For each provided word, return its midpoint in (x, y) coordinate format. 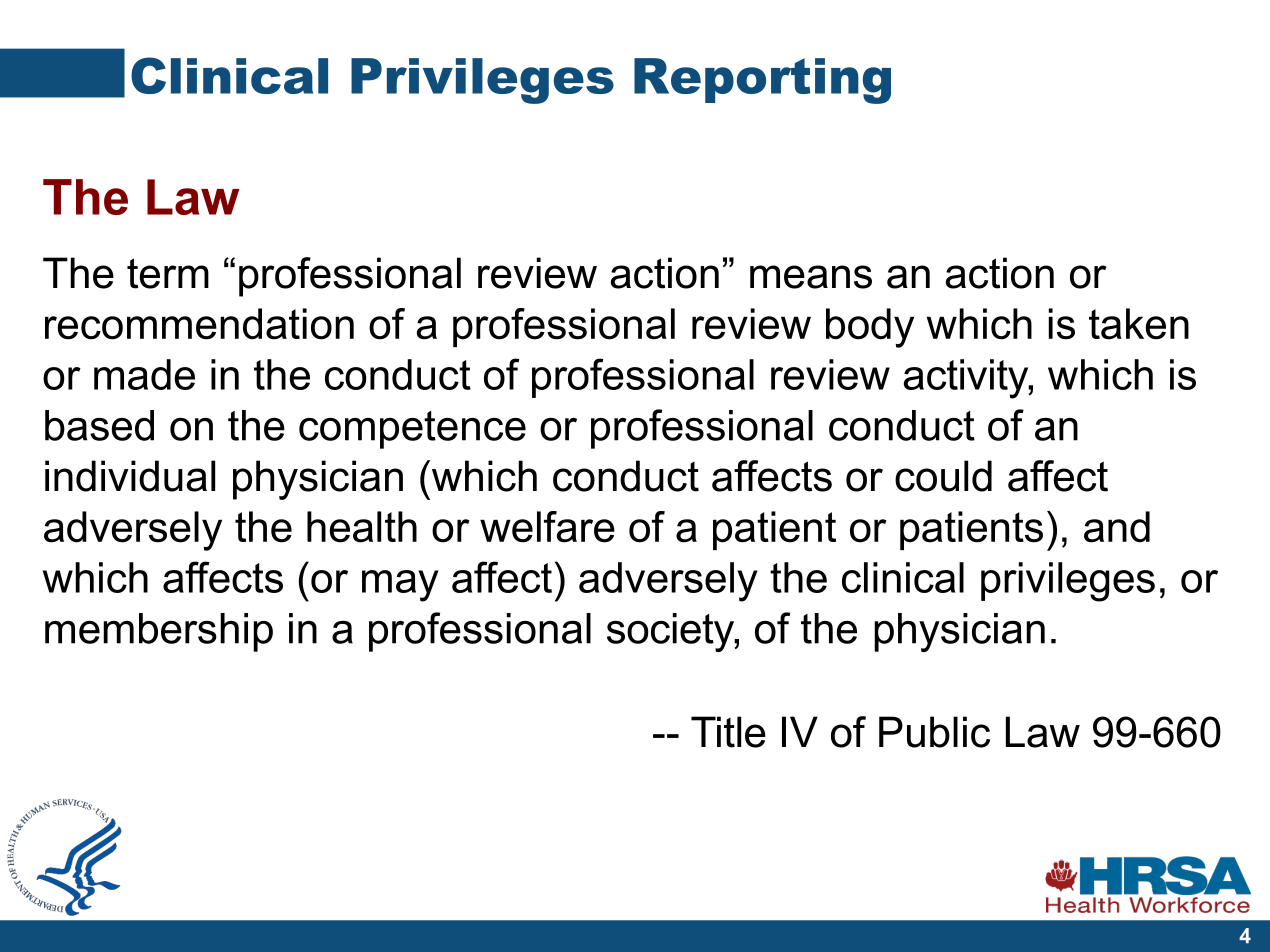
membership (159, 632)
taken (1139, 324)
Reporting (762, 81)
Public (934, 732)
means (811, 277)
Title (728, 732)
